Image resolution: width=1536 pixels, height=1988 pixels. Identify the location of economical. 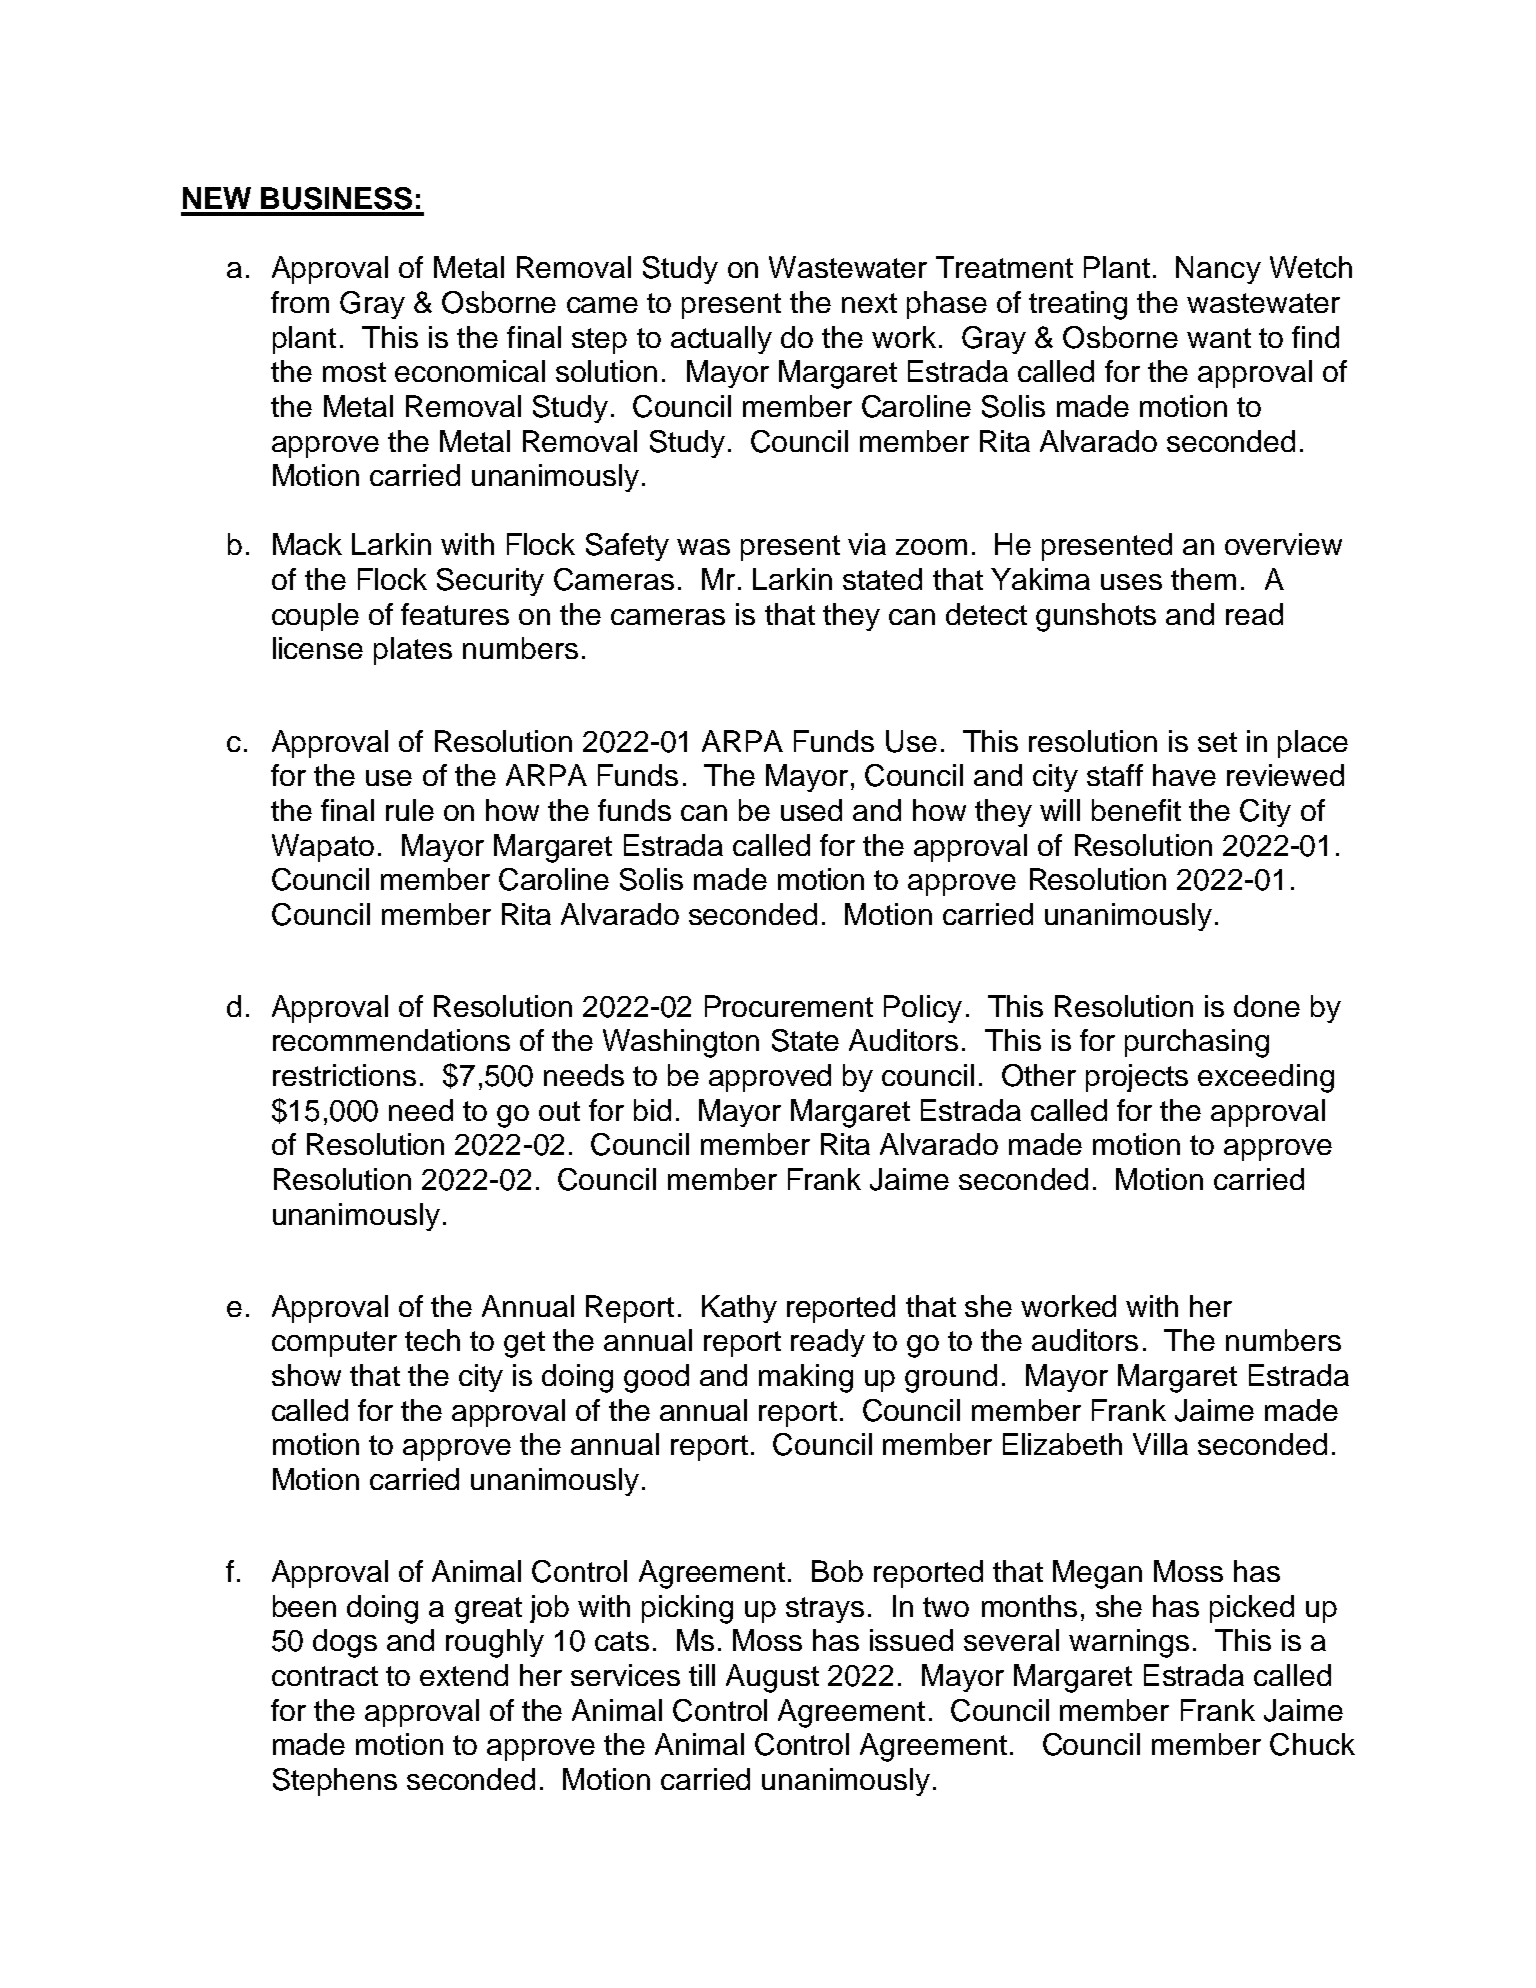
(470, 371).
